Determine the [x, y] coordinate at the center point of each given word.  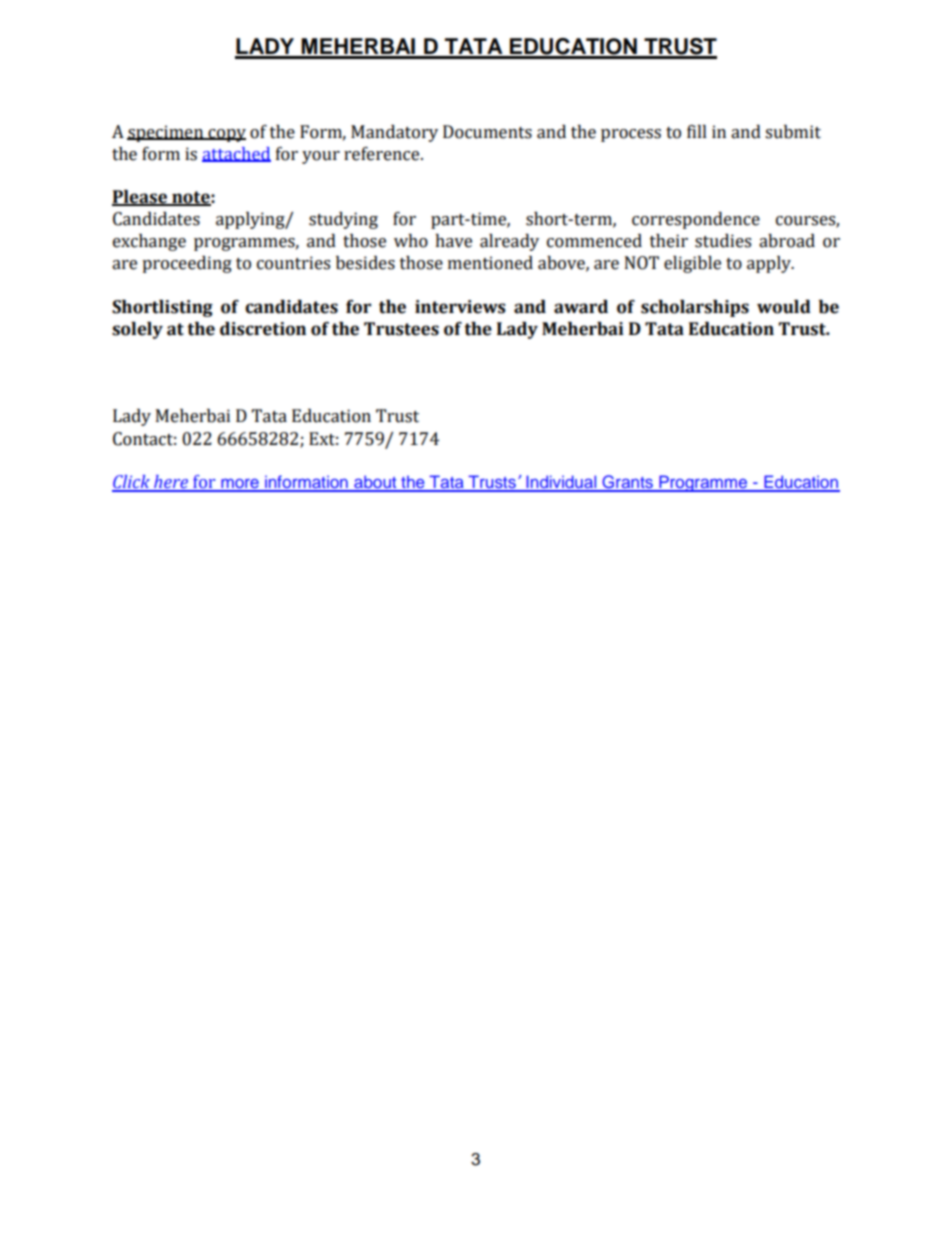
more [240, 485]
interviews [460, 307]
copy [226, 135]
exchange [149, 242]
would [784, 307]
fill [697, 131]
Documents [487, 132]
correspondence [696, 220]
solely [137, 330]
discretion [263, 329]
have [453, 241]
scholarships [695, 308]
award [581, 307]
